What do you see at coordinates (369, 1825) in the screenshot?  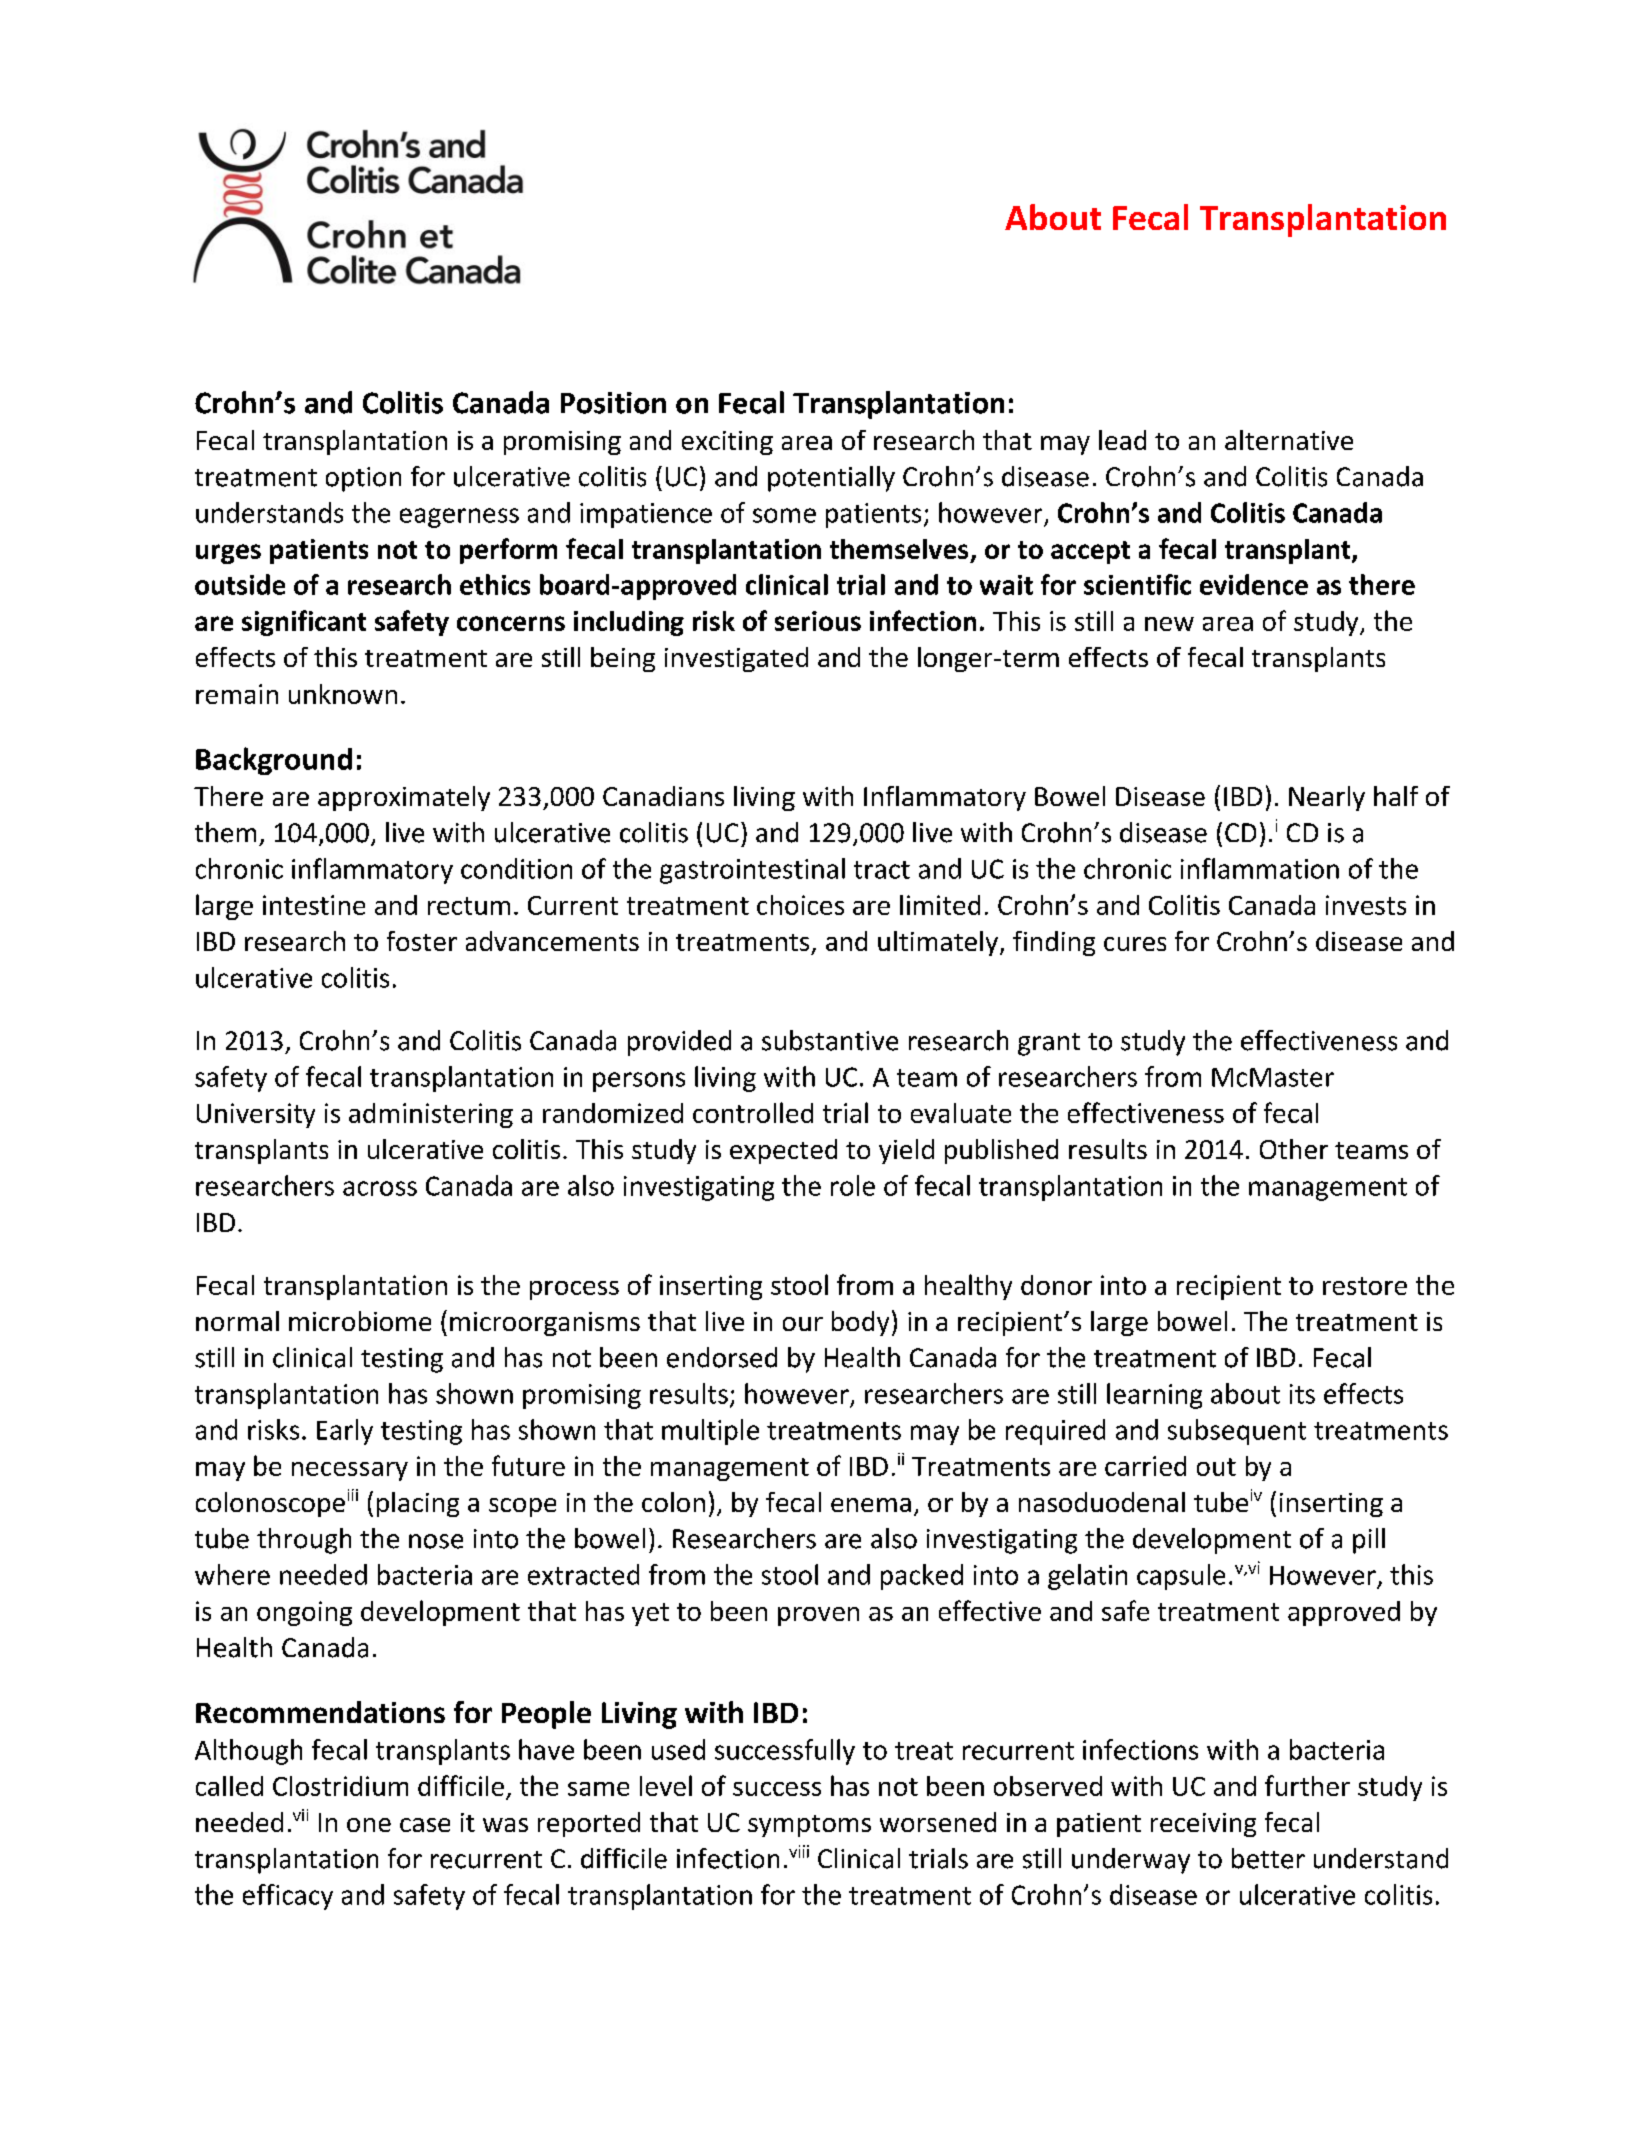 I see `one` at bounding box center [369, 1825].
